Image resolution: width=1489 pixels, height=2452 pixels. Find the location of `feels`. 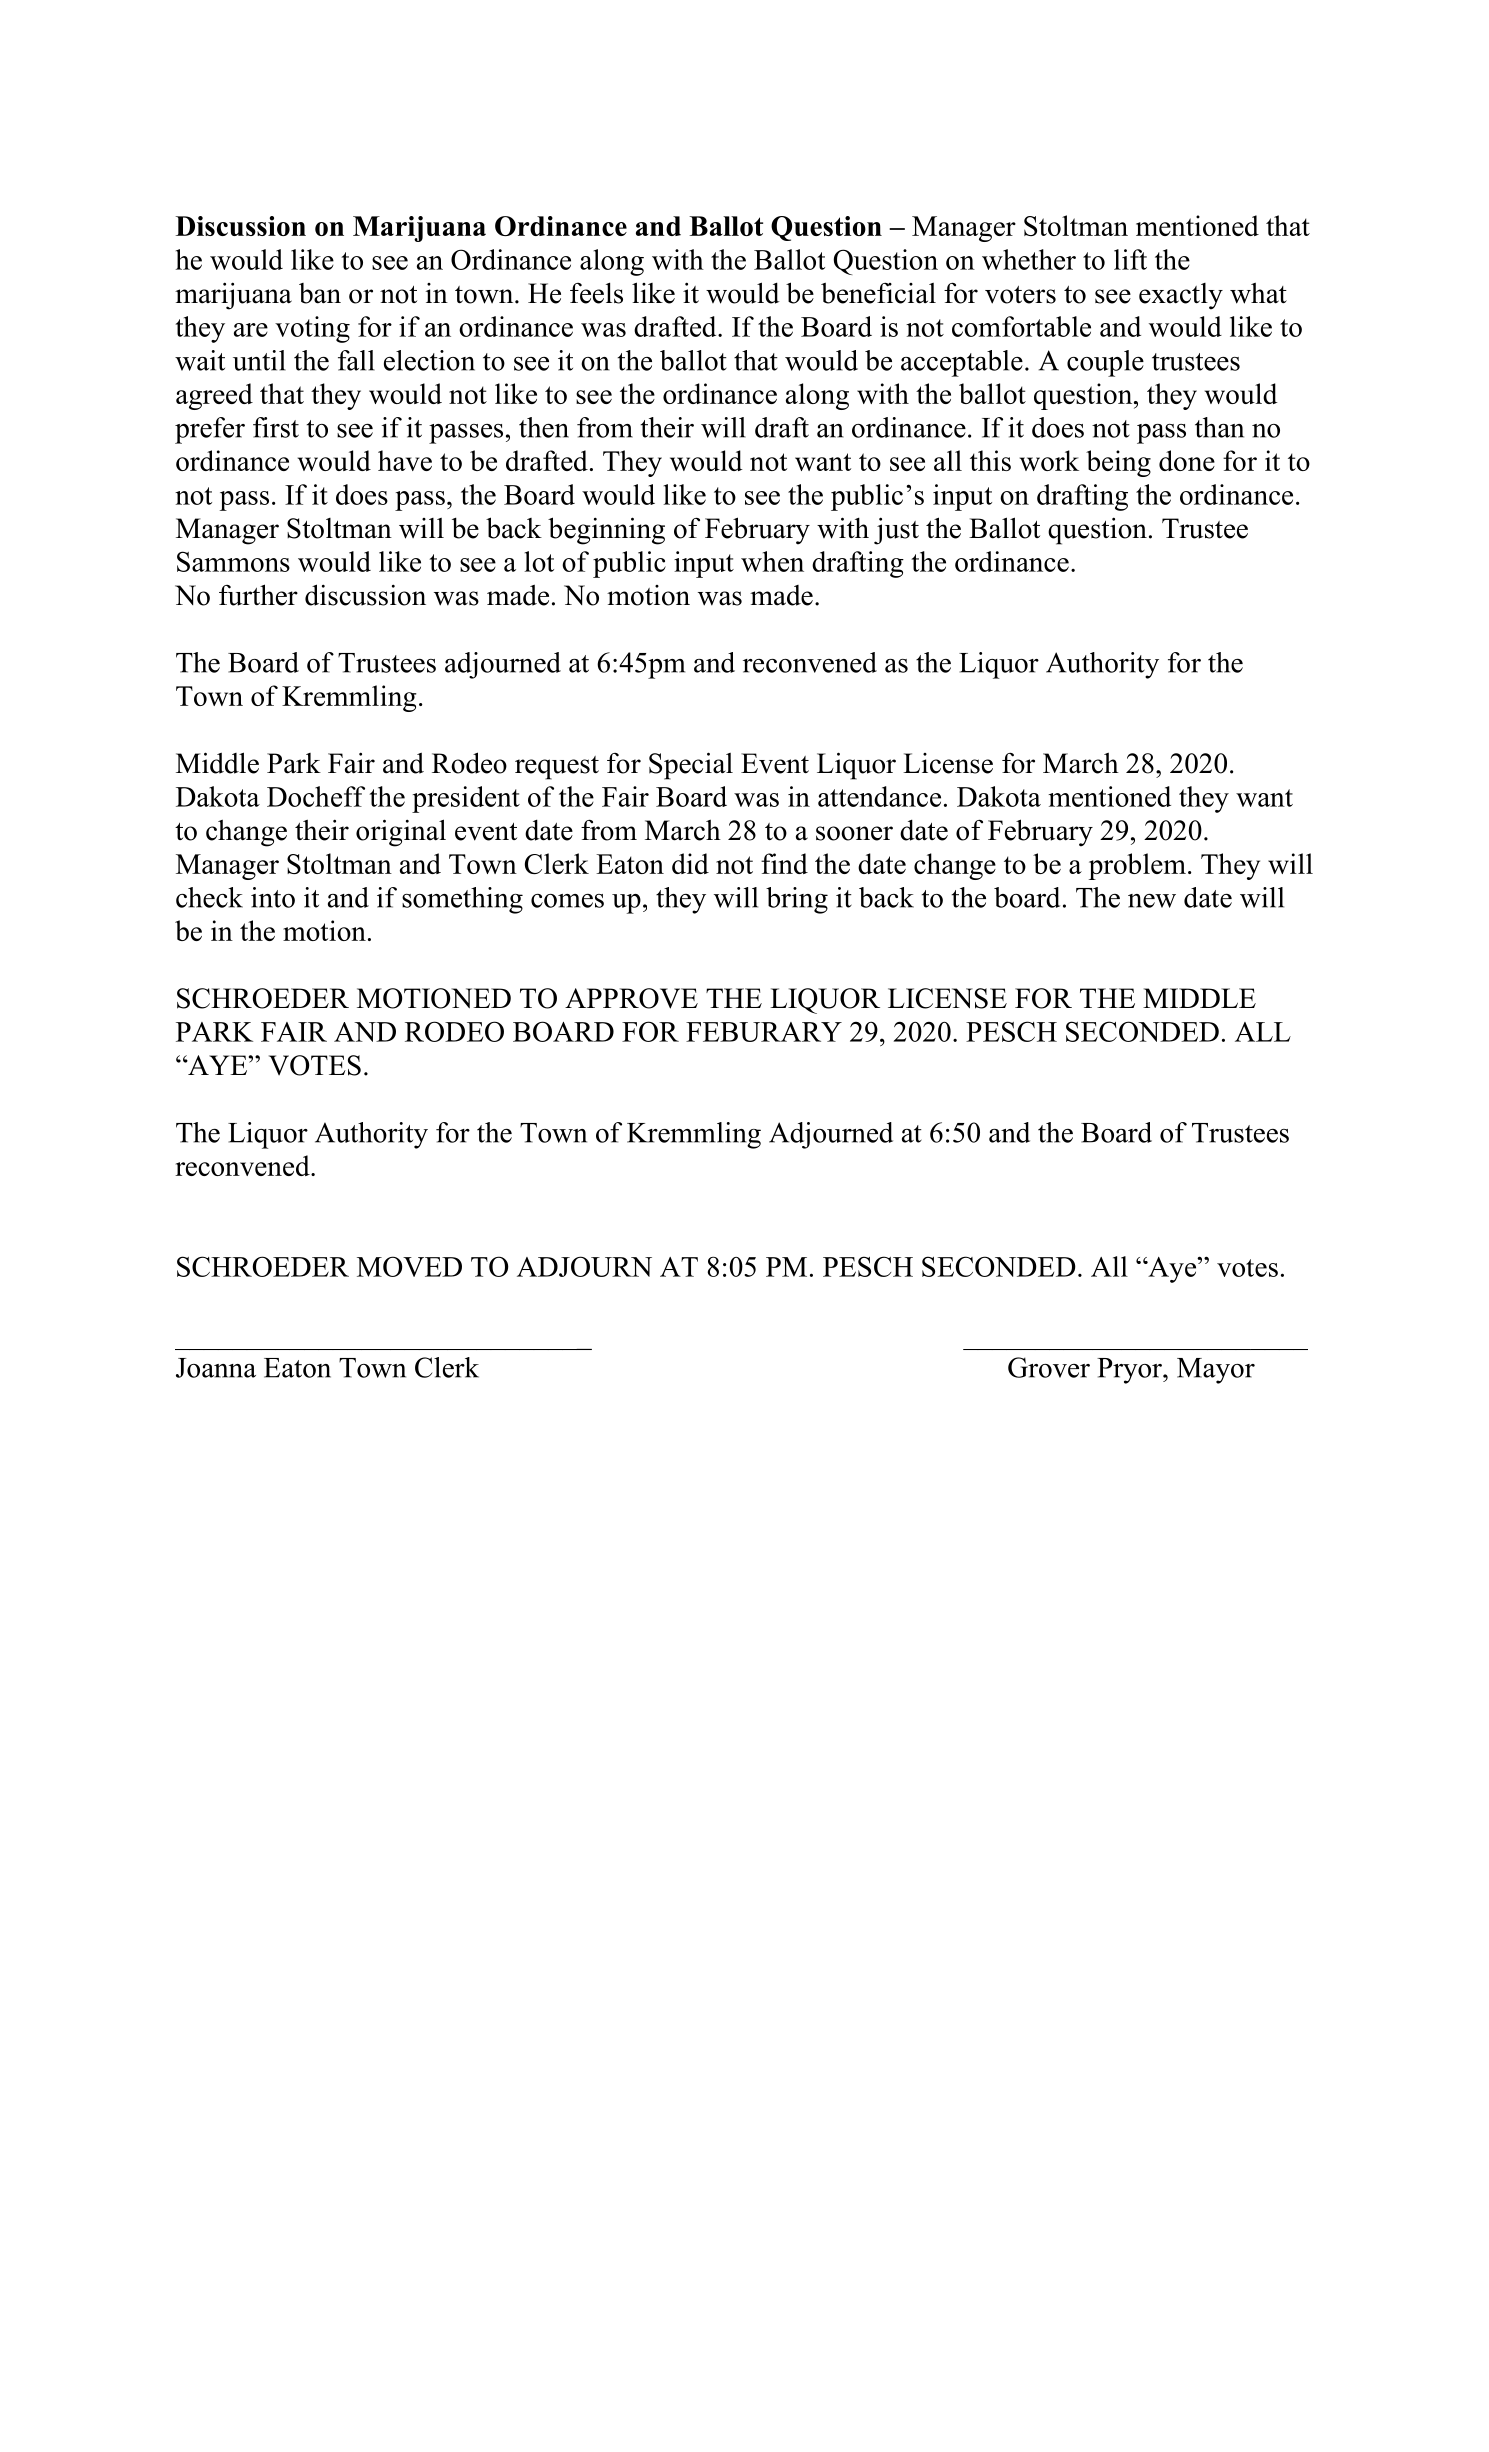

feels is located at coordinates (596, 293).
